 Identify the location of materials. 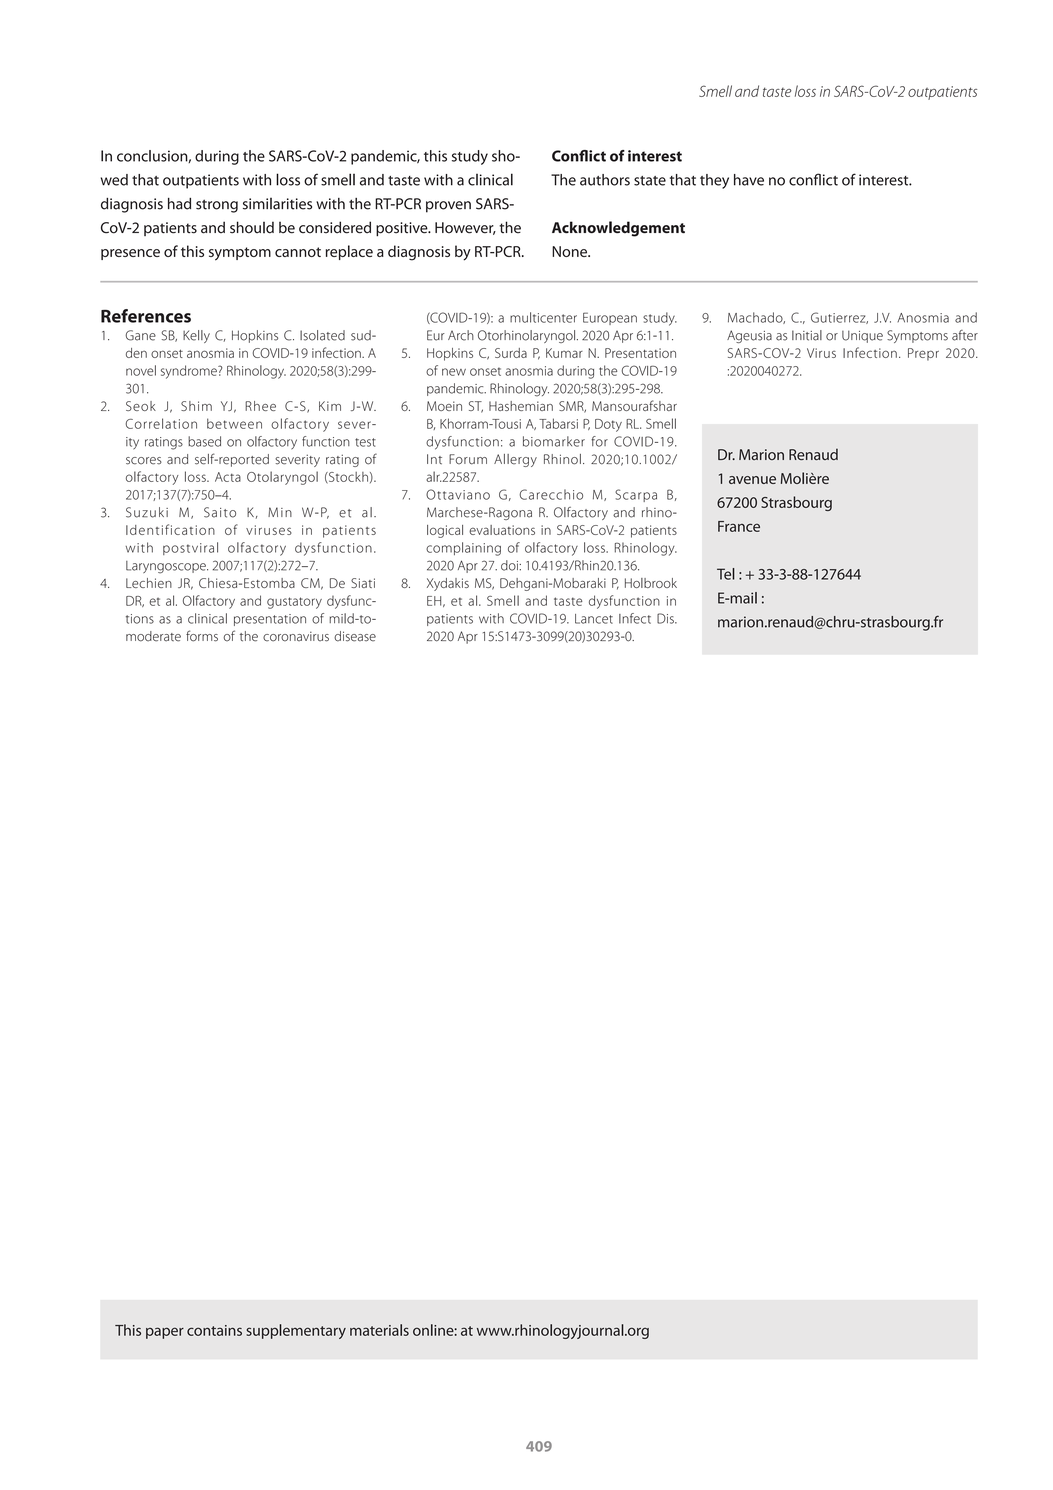
(379, 1330).
